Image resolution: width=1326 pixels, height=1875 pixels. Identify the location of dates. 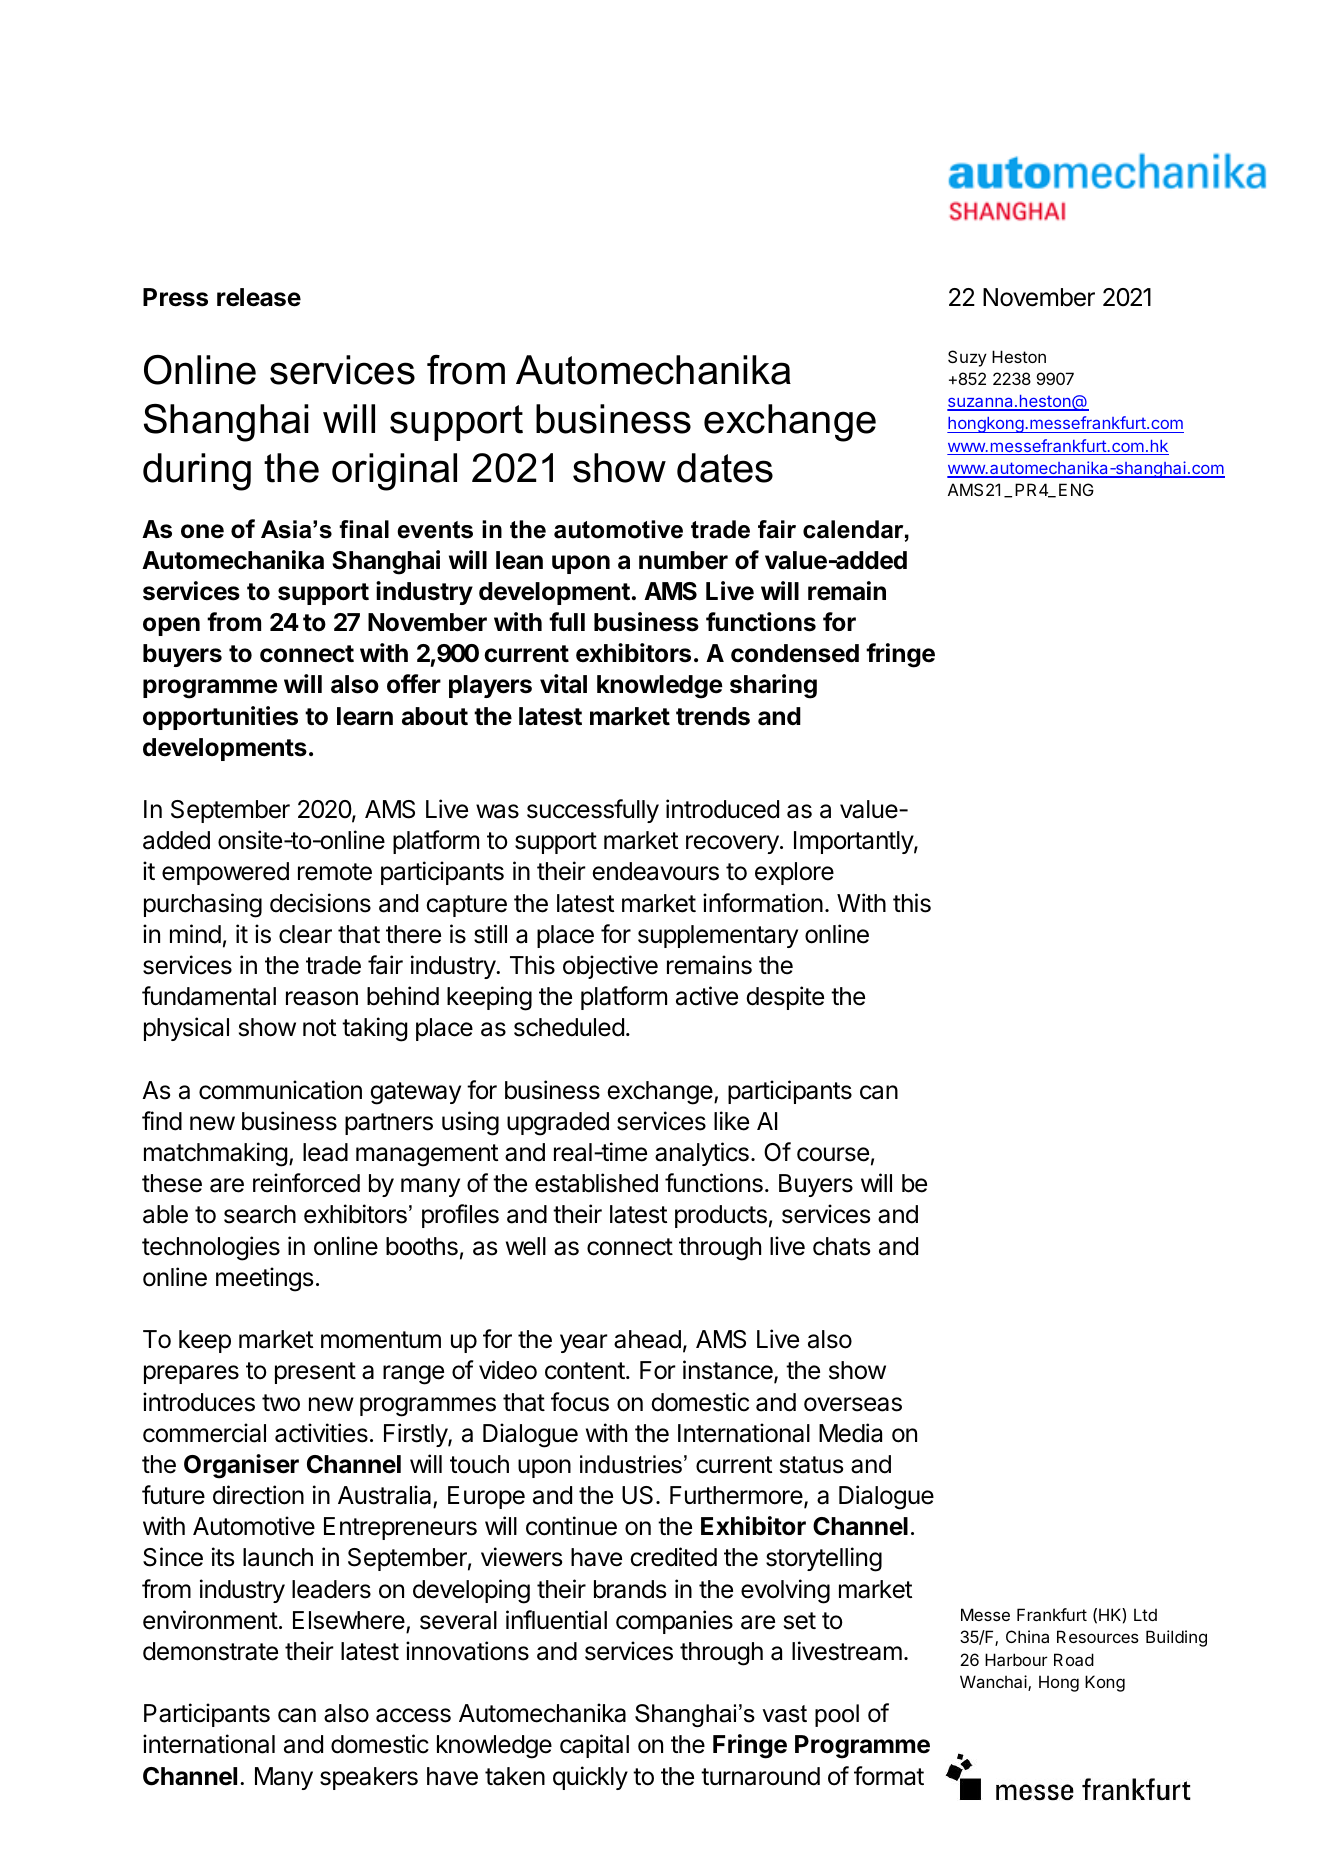
(725, 468).
